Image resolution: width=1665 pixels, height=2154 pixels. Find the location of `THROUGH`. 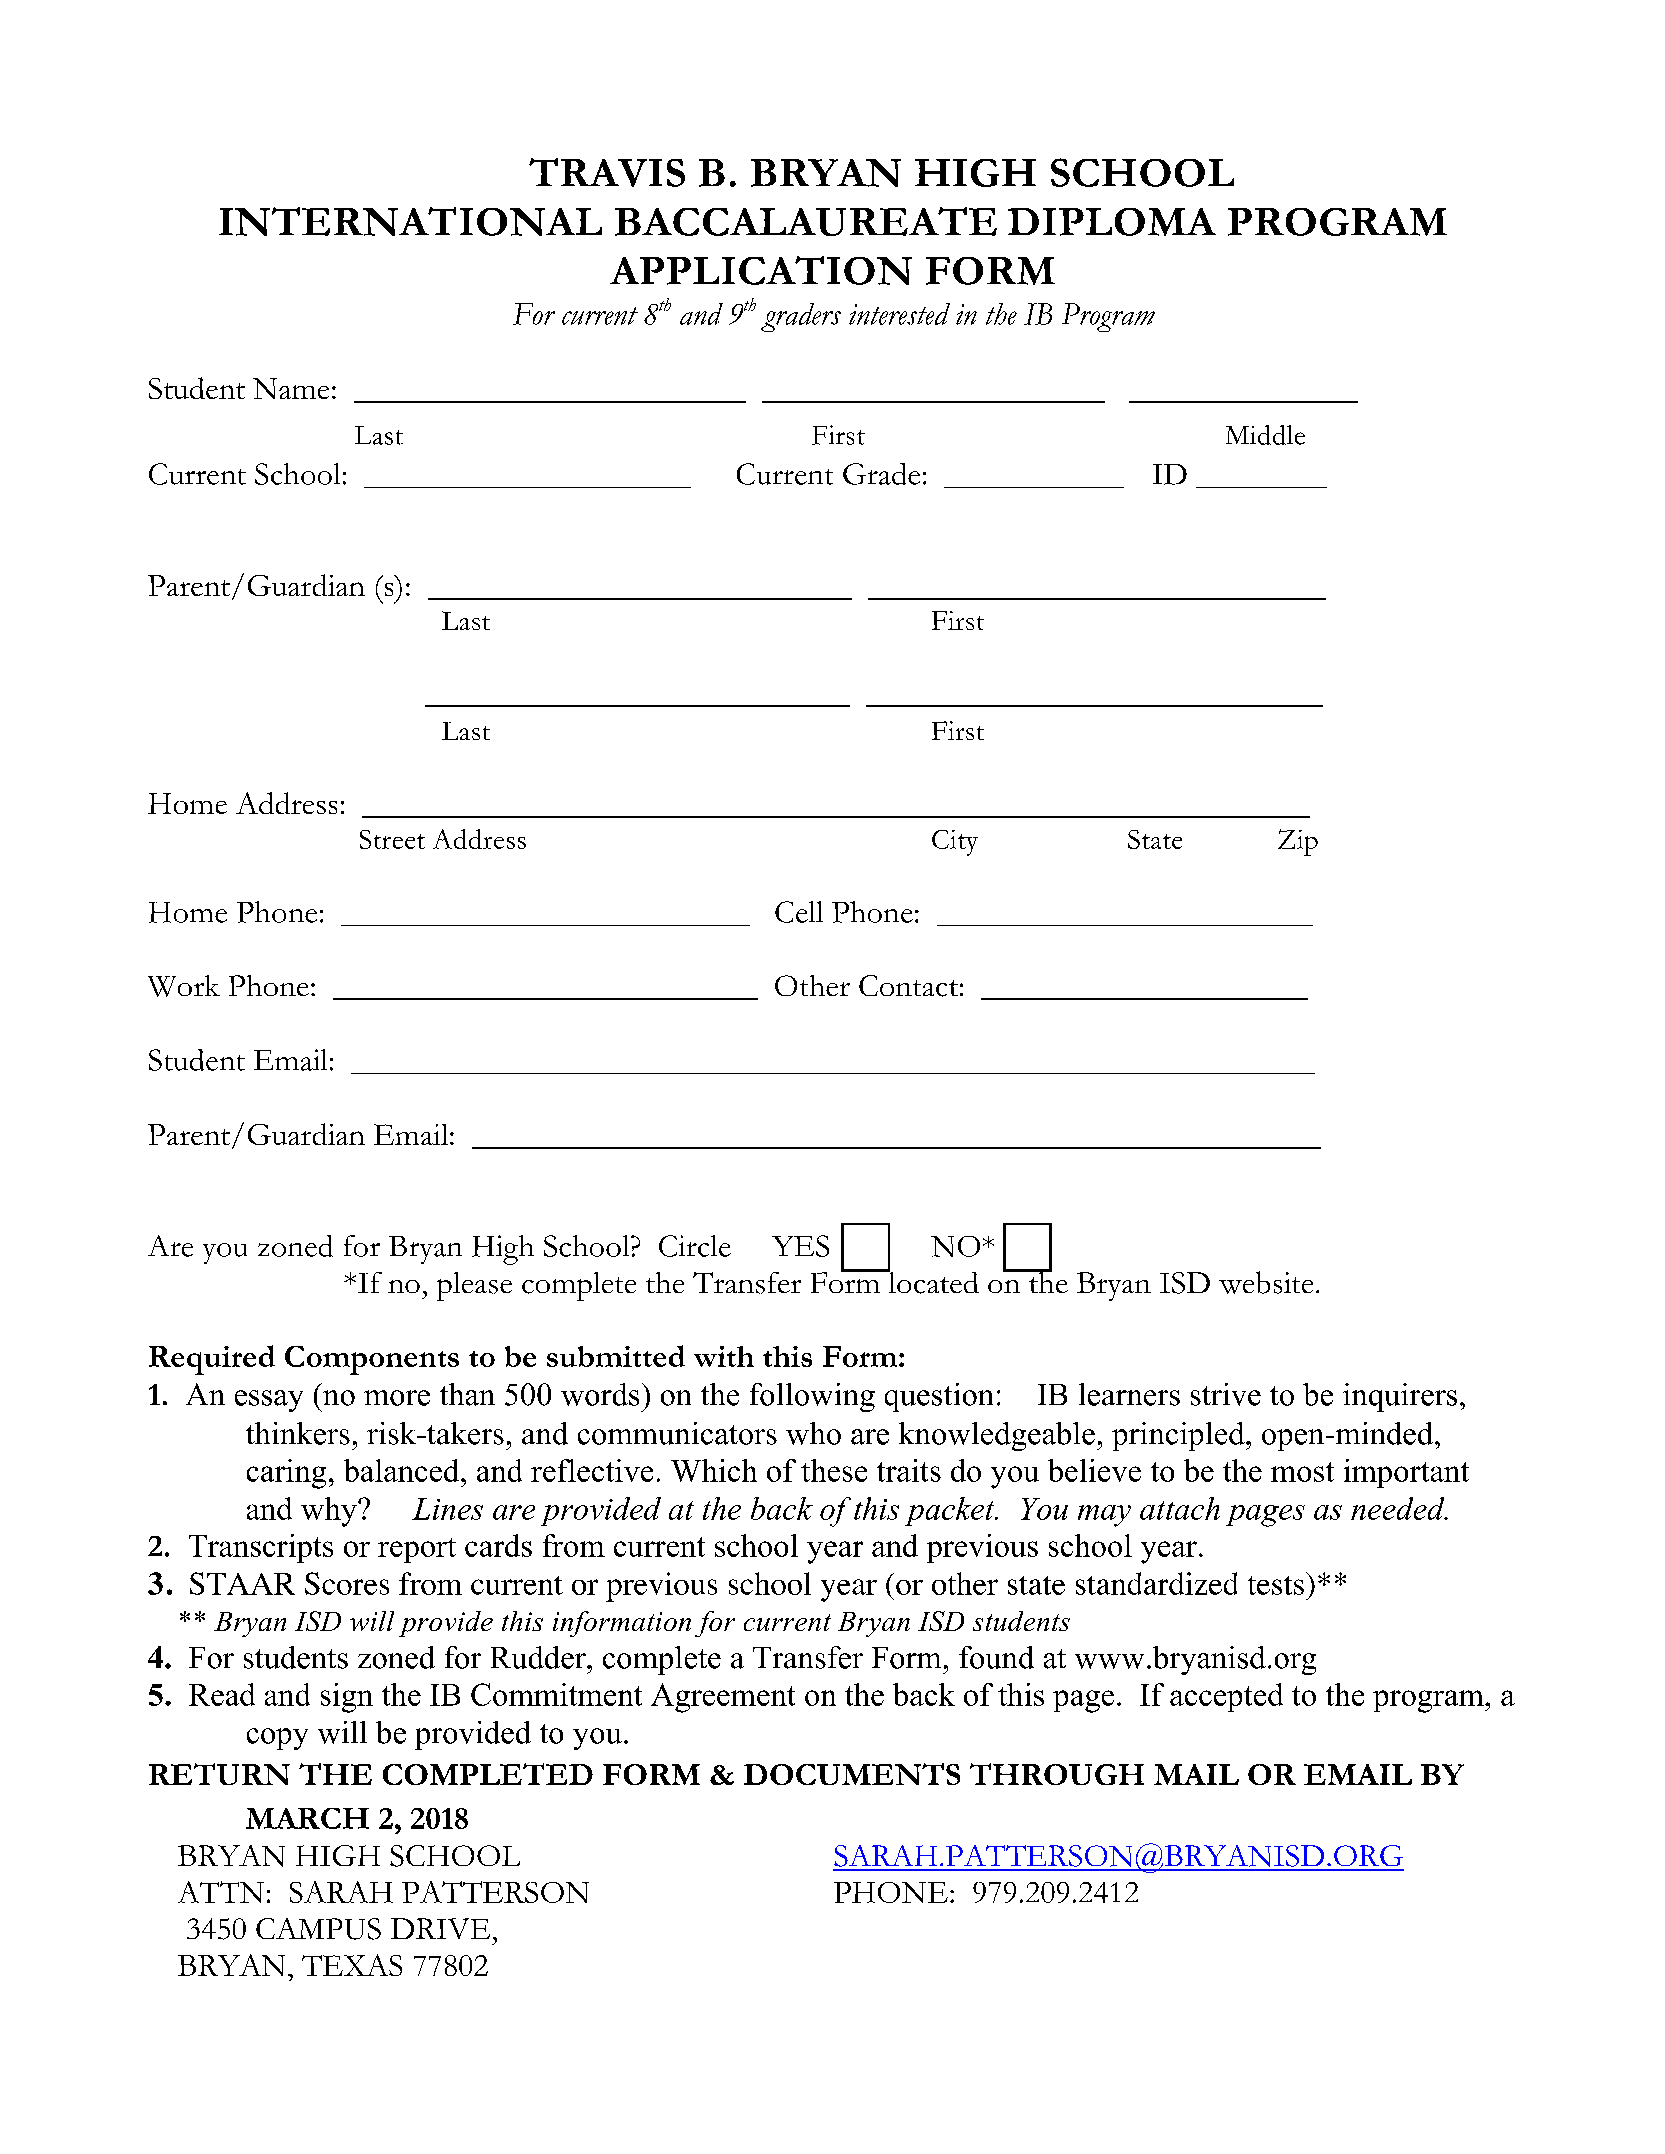

THROUGH is located at coordinates (1057, 1774).
